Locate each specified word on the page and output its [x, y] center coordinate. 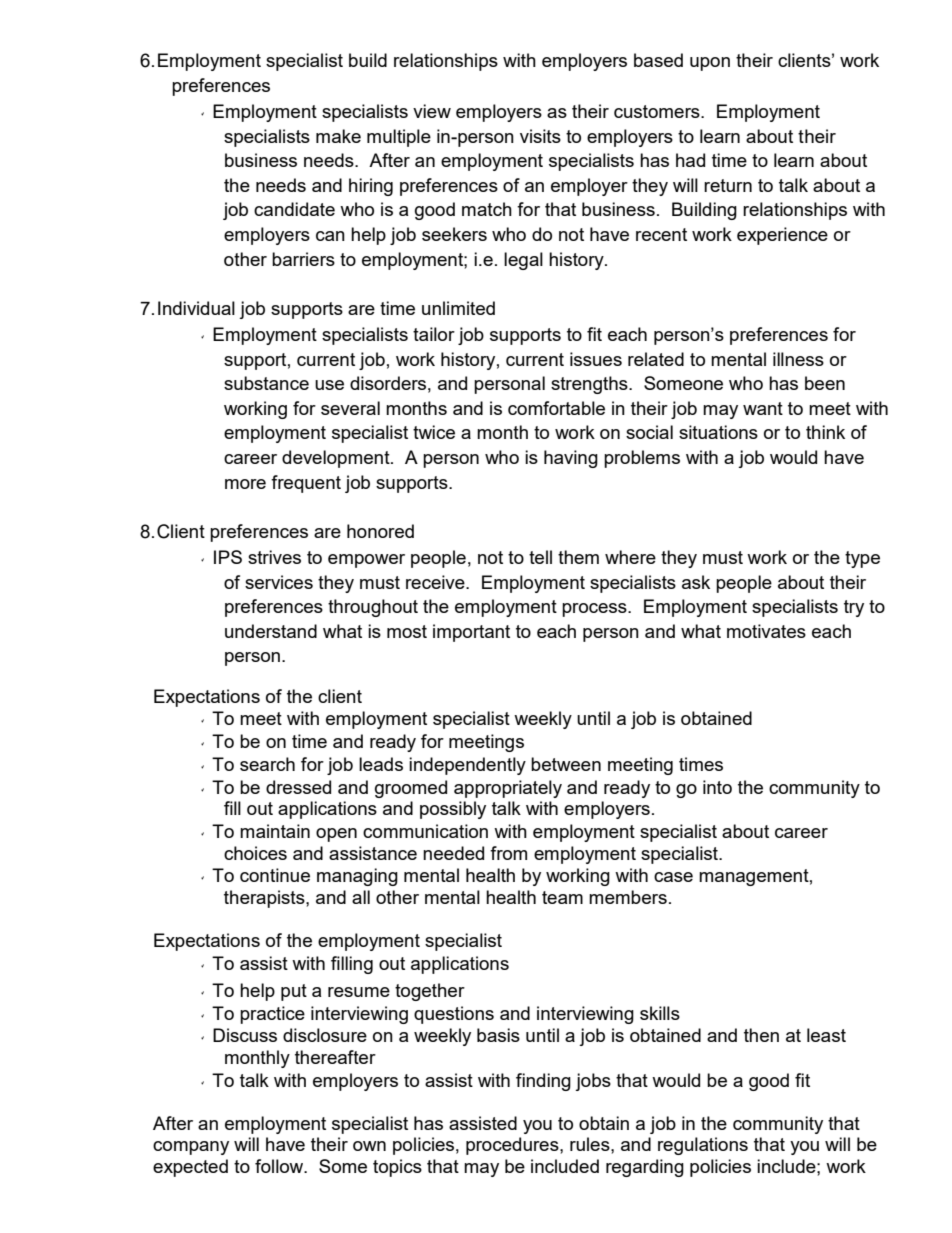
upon [710, 64]
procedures [513, 1146]
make [338, 136]
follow [280, 1166]
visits [540, 136]
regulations [703, 1146]
